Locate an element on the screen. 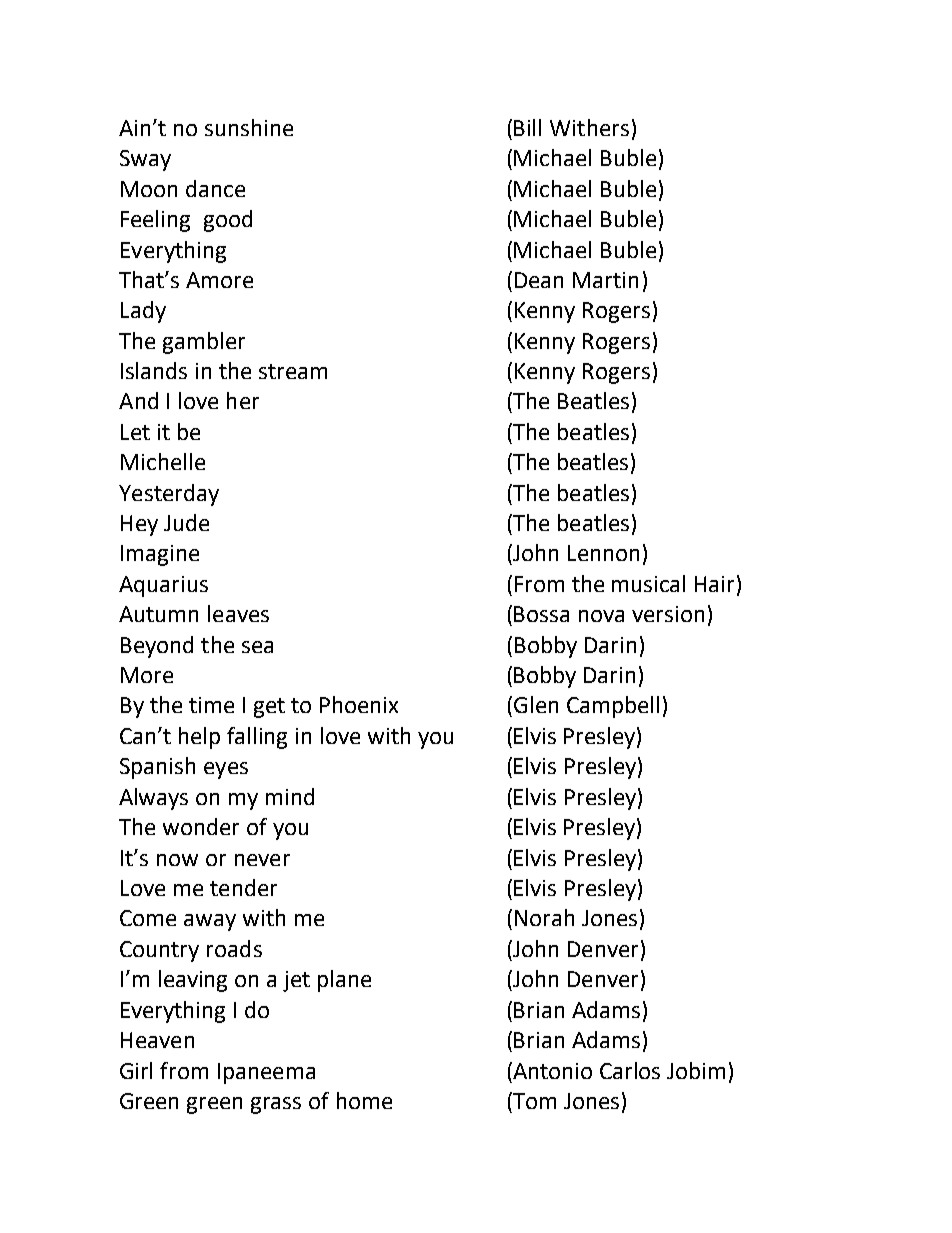  Phoenix is located at coordinates (359, 704).
